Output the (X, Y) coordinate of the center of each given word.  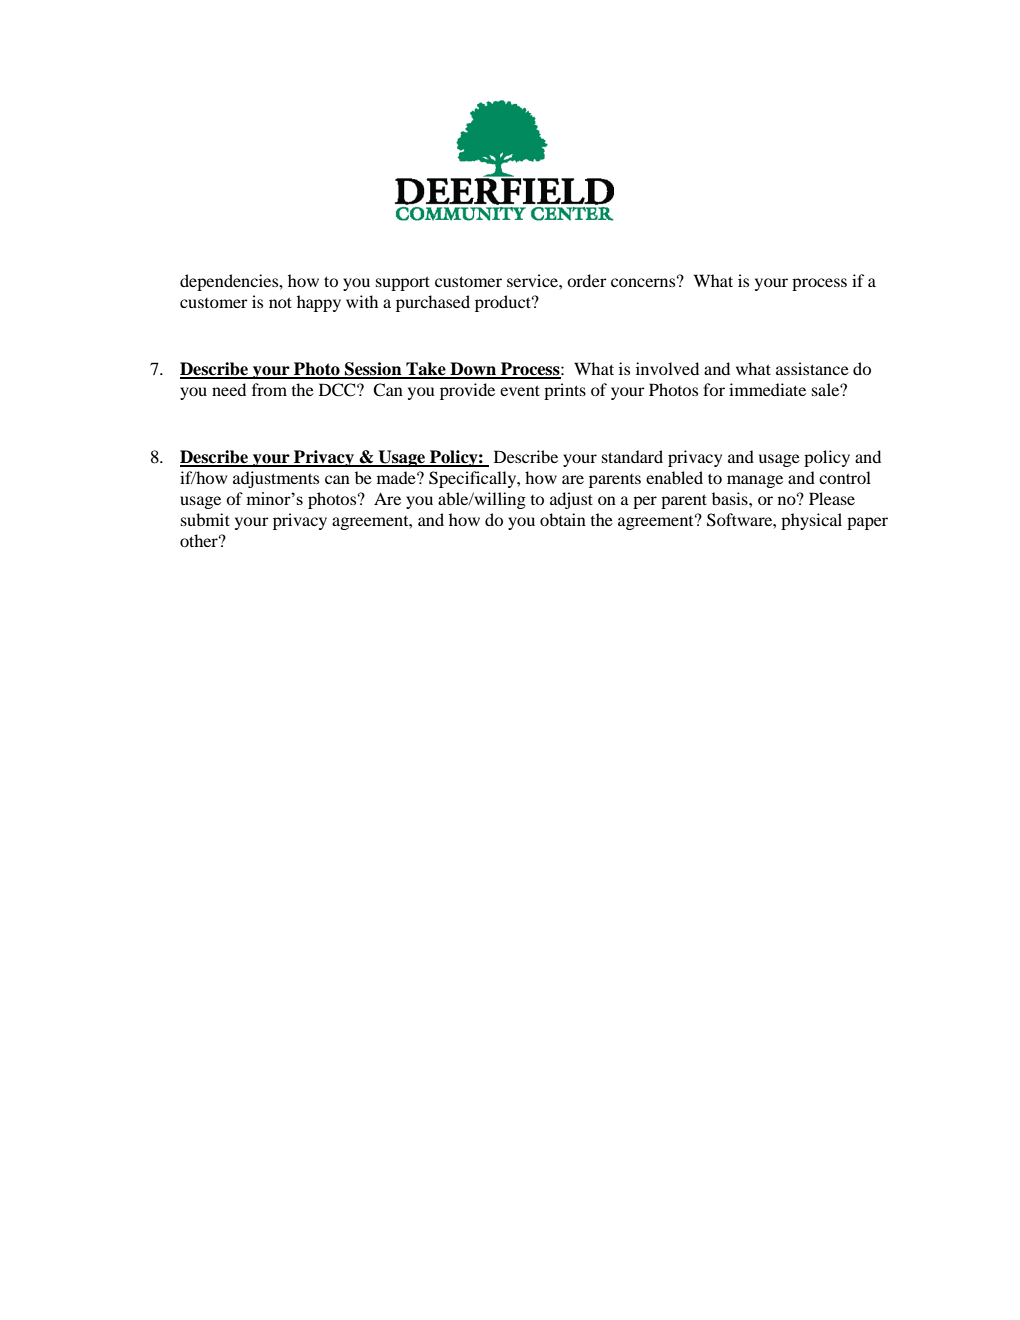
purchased (433, 303)
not (280, 302)
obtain (563, 519)
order (587, 280)
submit (205, 519)
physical (811, 521)
